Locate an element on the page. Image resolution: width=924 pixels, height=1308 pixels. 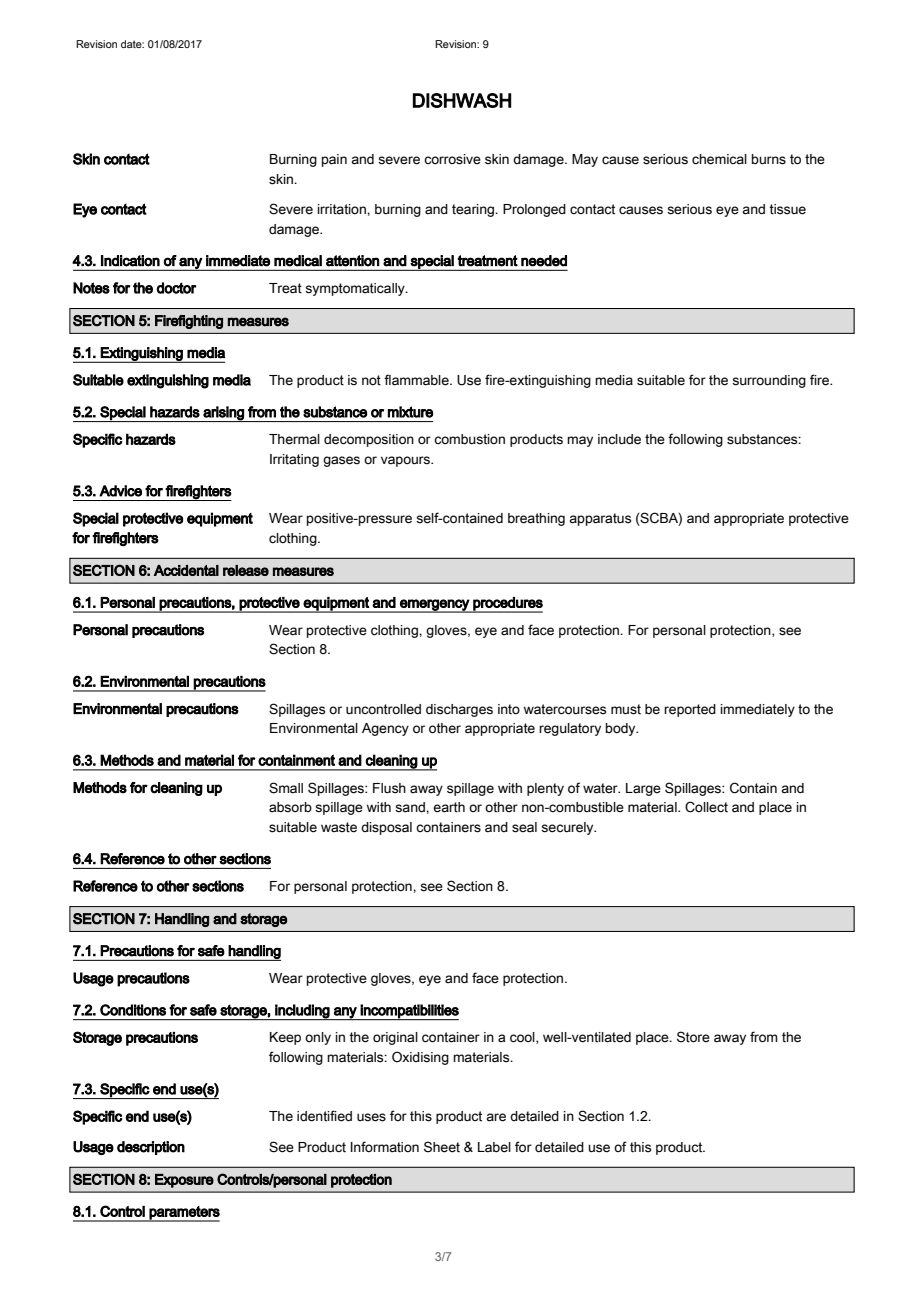
apparatus is located at coordinates (600, 519).
